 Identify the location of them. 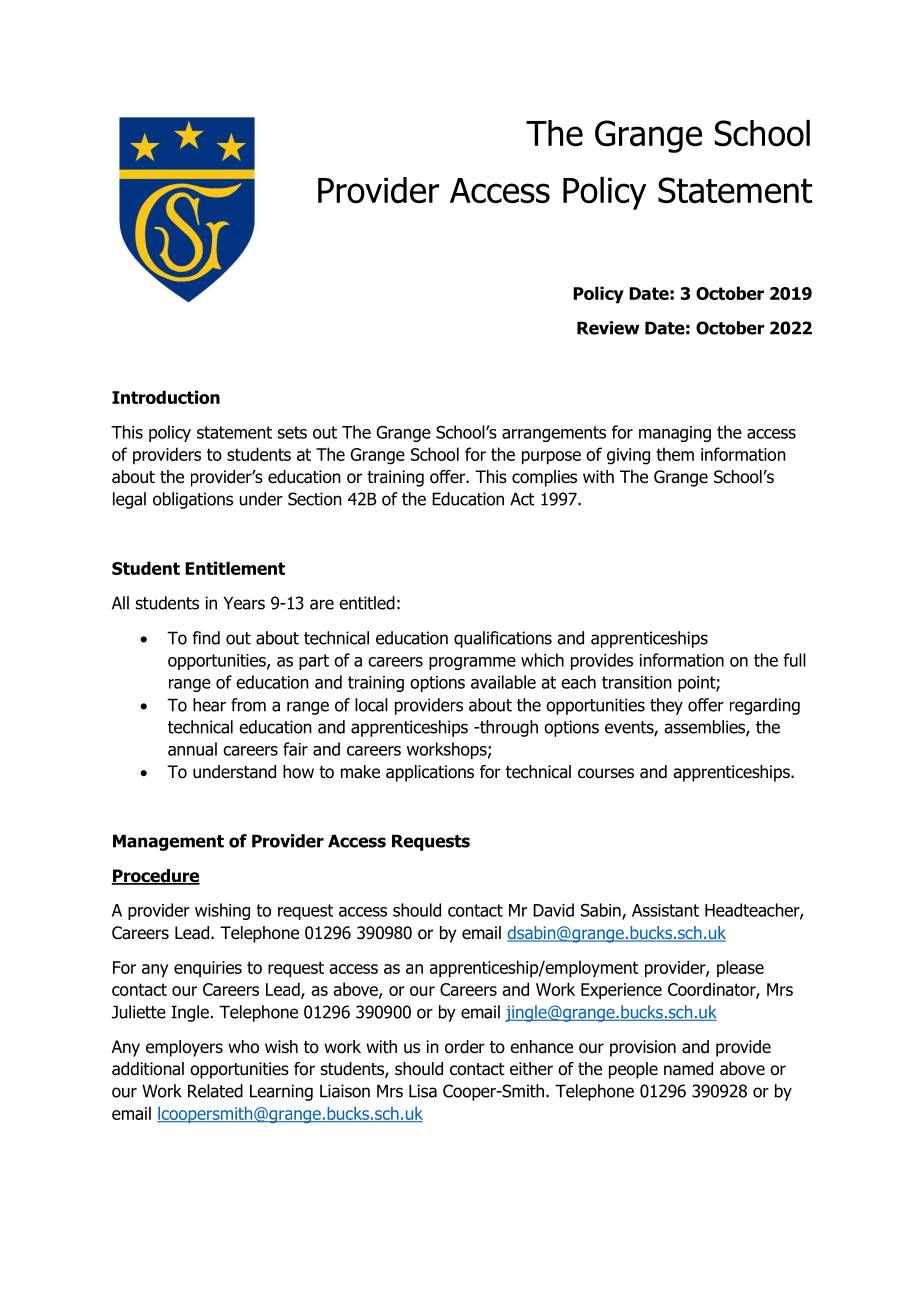
(675, 454).
